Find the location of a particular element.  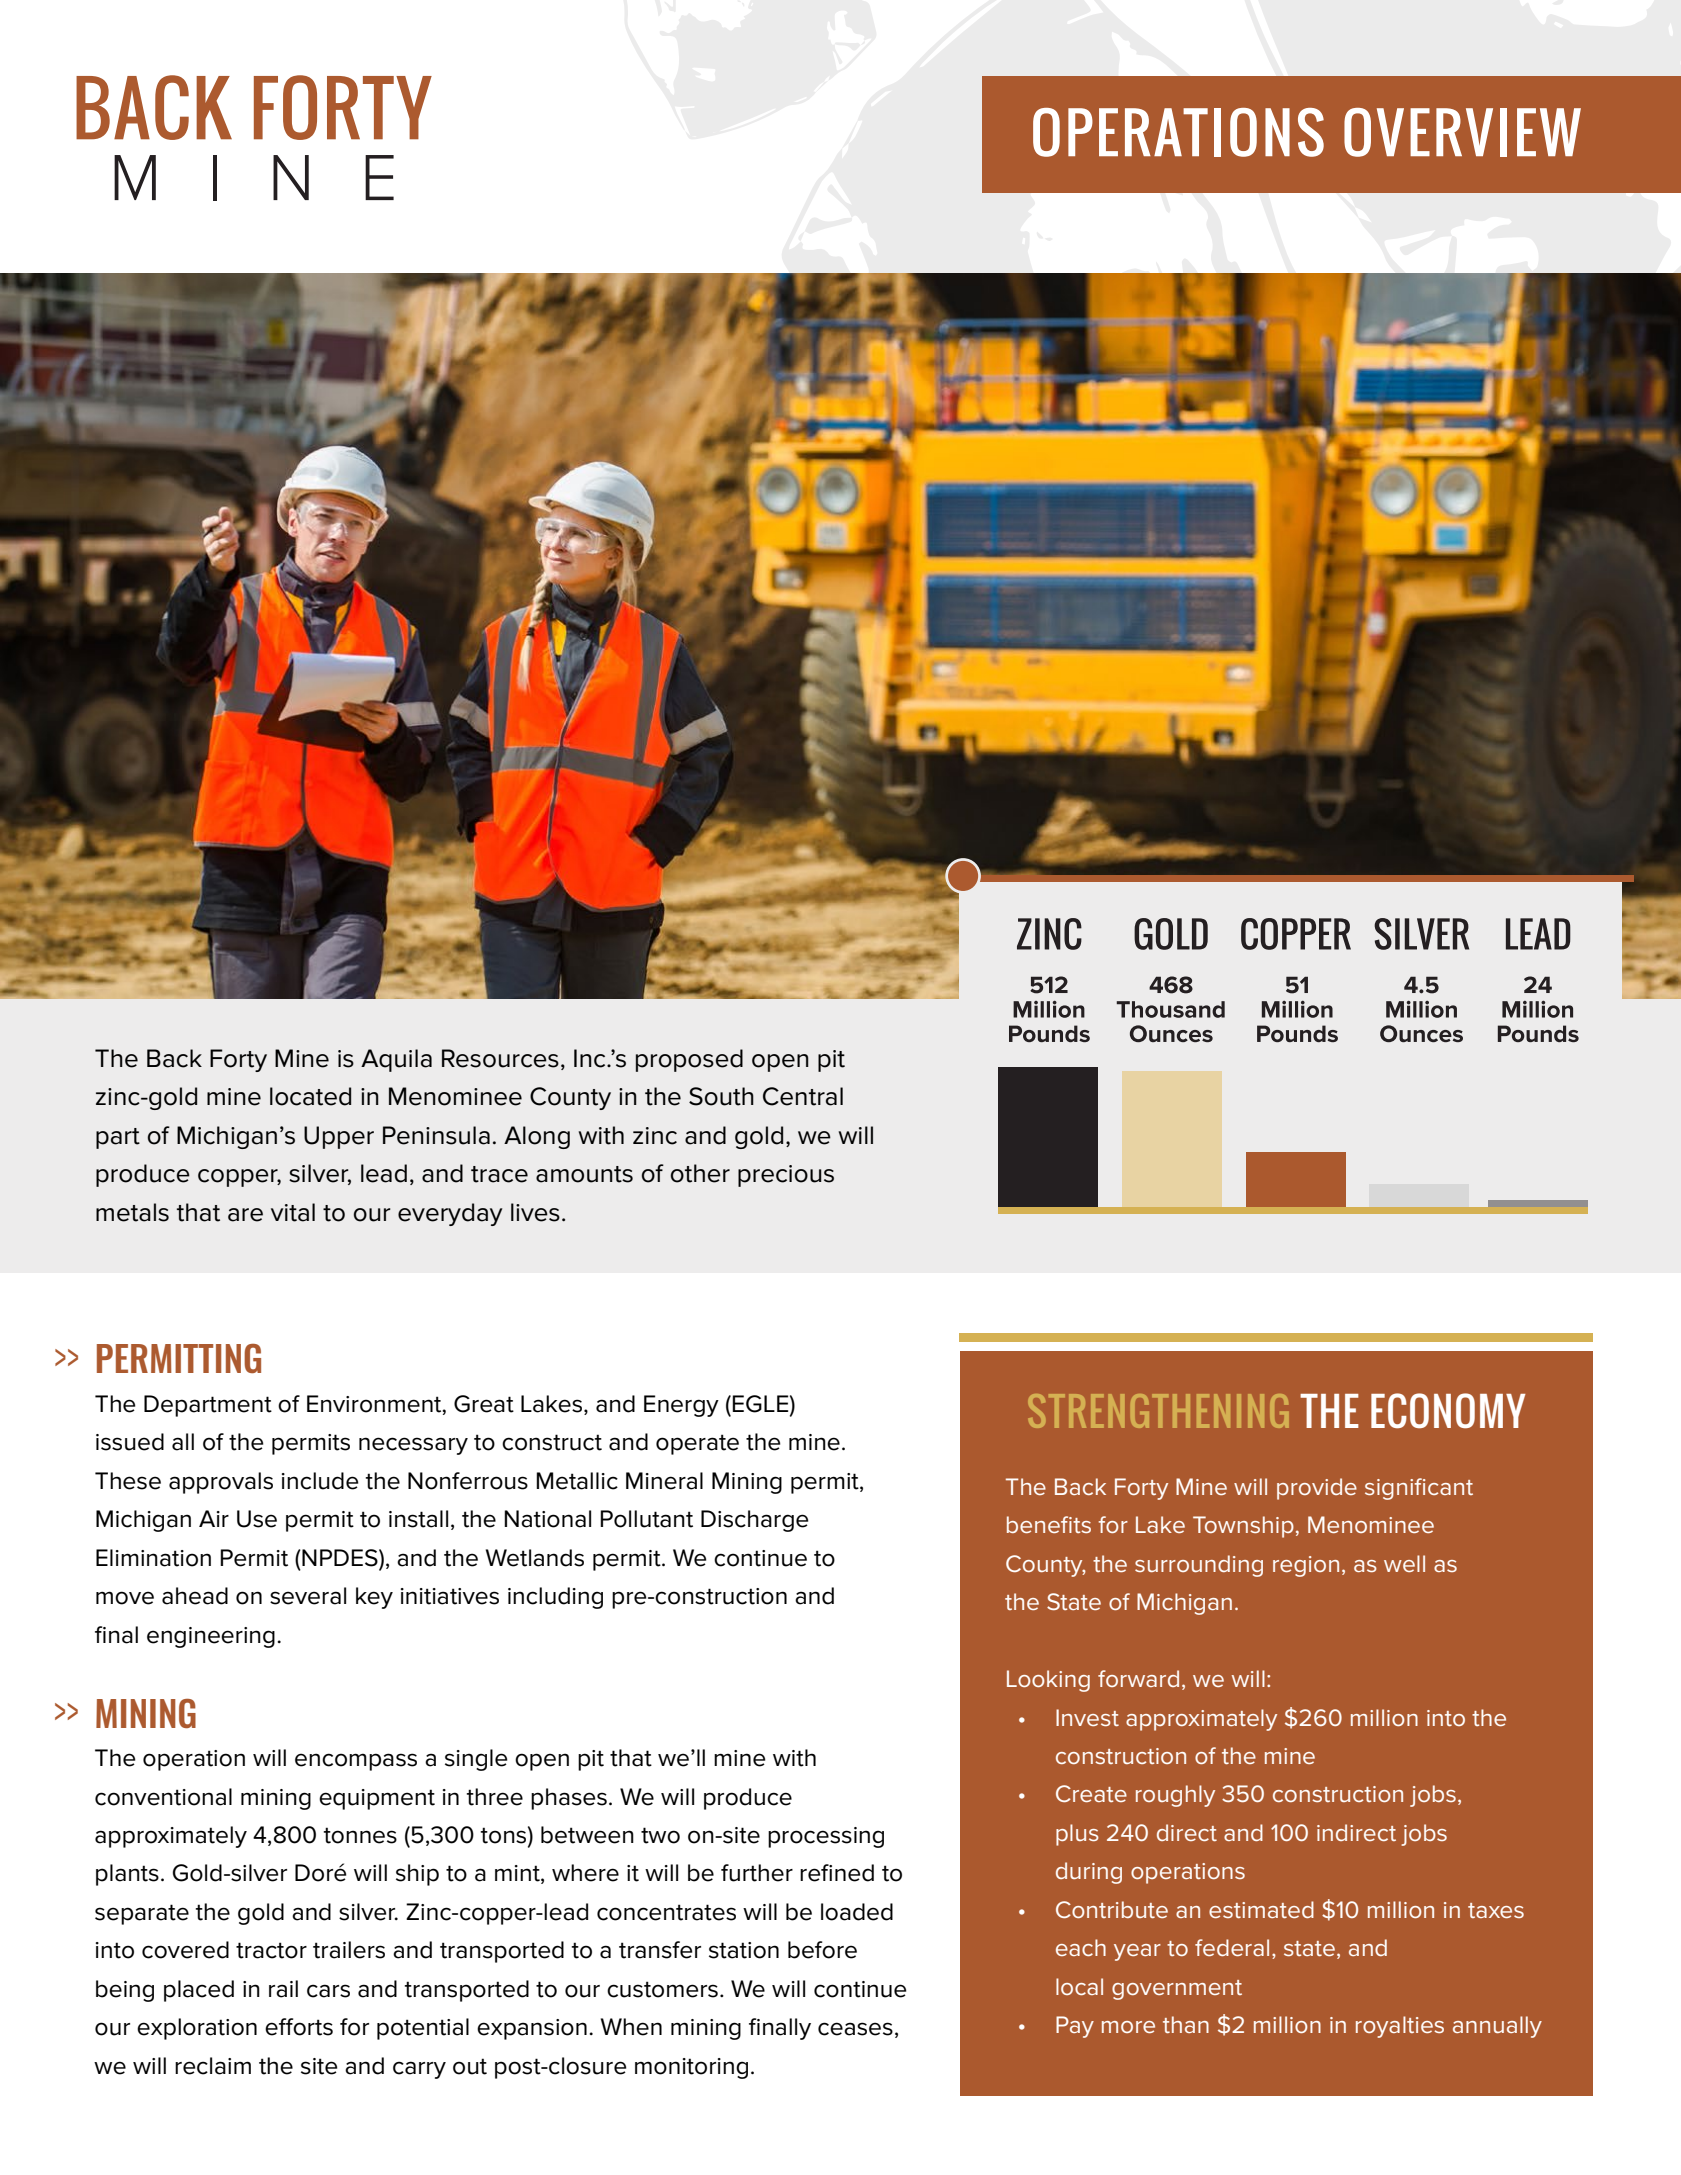

efforts is located at coordinates (299, 2027).
